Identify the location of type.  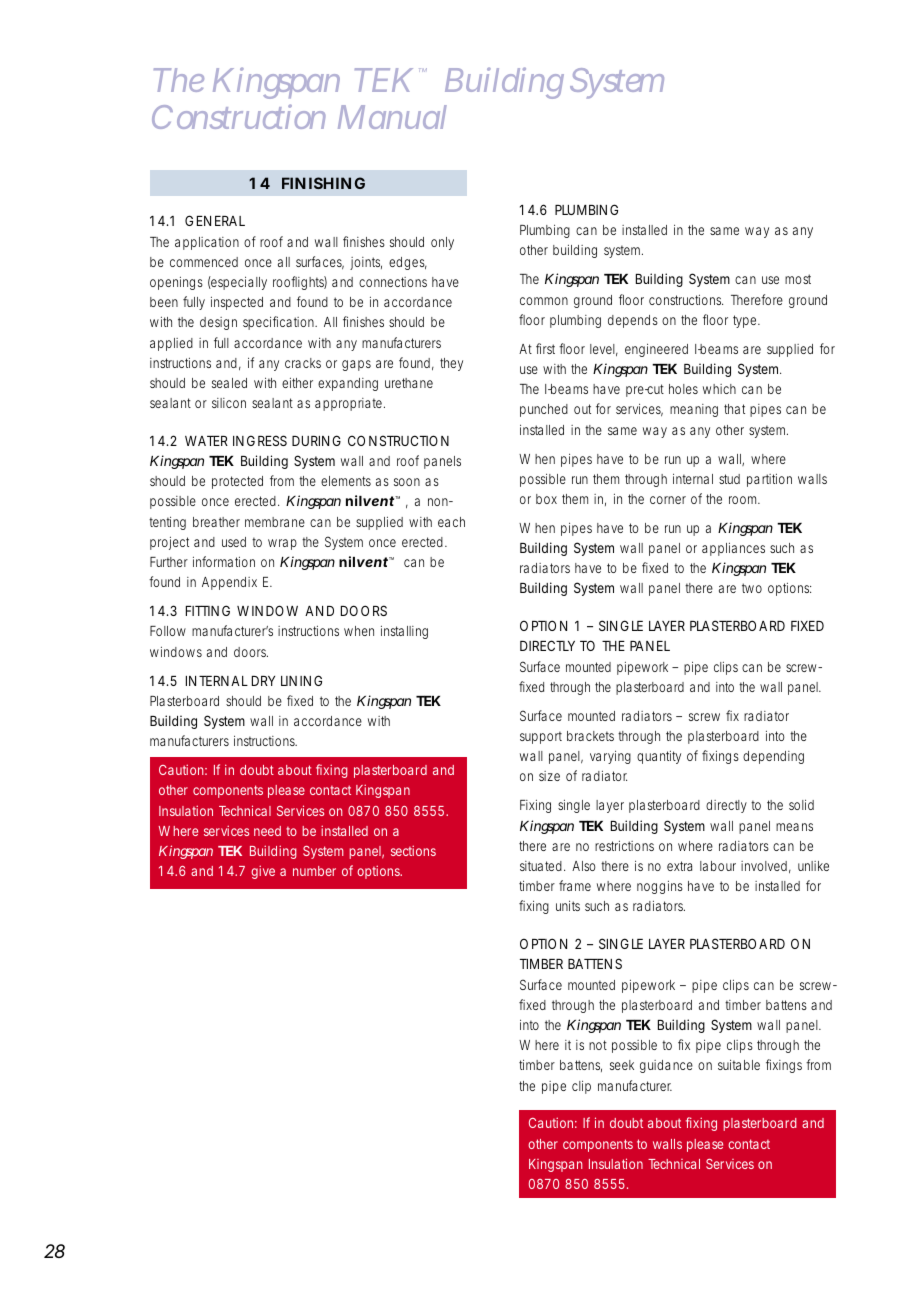
(746, 321).
